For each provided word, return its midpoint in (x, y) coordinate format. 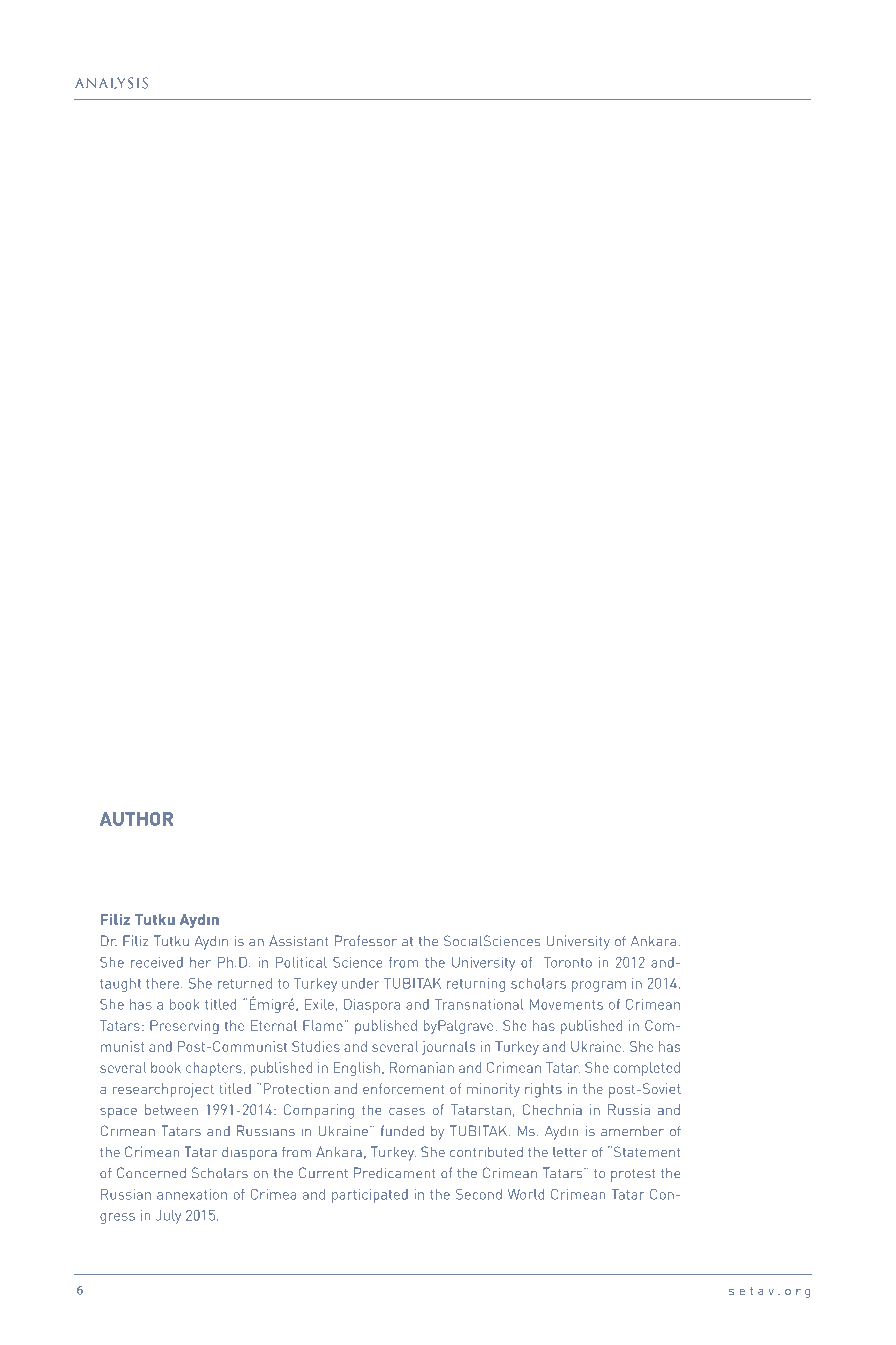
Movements (566, 1004)
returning (476, 985)
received (157, 962)
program (599, 986)
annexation (192, 1194)
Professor (366, 941)
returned (245, 983)
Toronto (568, 962)
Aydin (211, 942)
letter (570, 1152)
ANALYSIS (111, 83)
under (361, 983)
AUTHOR (136, 819)
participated (370, 1196)
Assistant (299, 941)
